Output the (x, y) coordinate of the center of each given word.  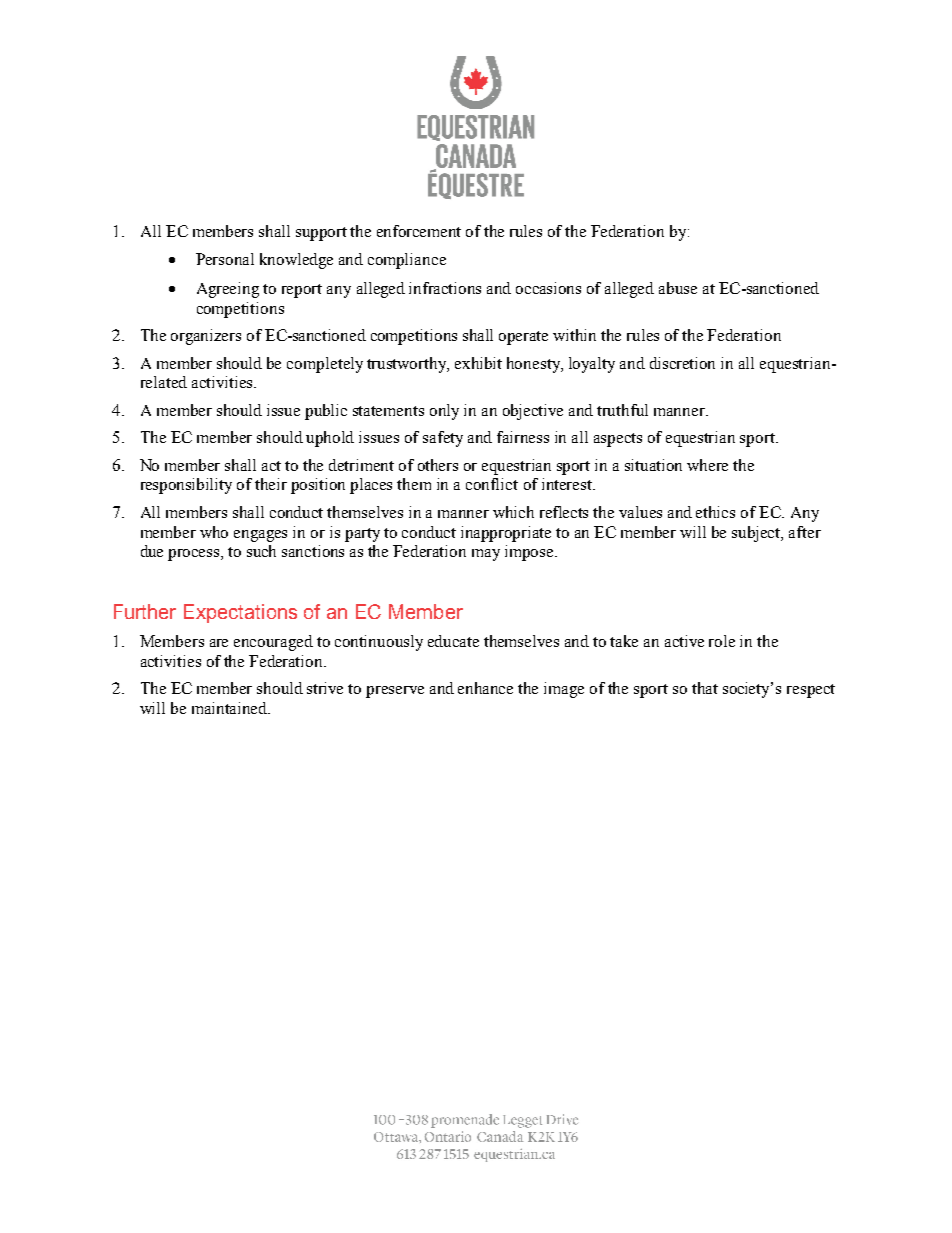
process (195, 555)
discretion (682, 363)
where (707, 465)
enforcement (419, 231)
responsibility (186, 486)
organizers (206, 337)
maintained (231, 708)
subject (757, 534)
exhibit (478, 363)
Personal (225, 259)
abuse (678, 288)
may (486, 555)
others (438, 465)
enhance (485, 688)
